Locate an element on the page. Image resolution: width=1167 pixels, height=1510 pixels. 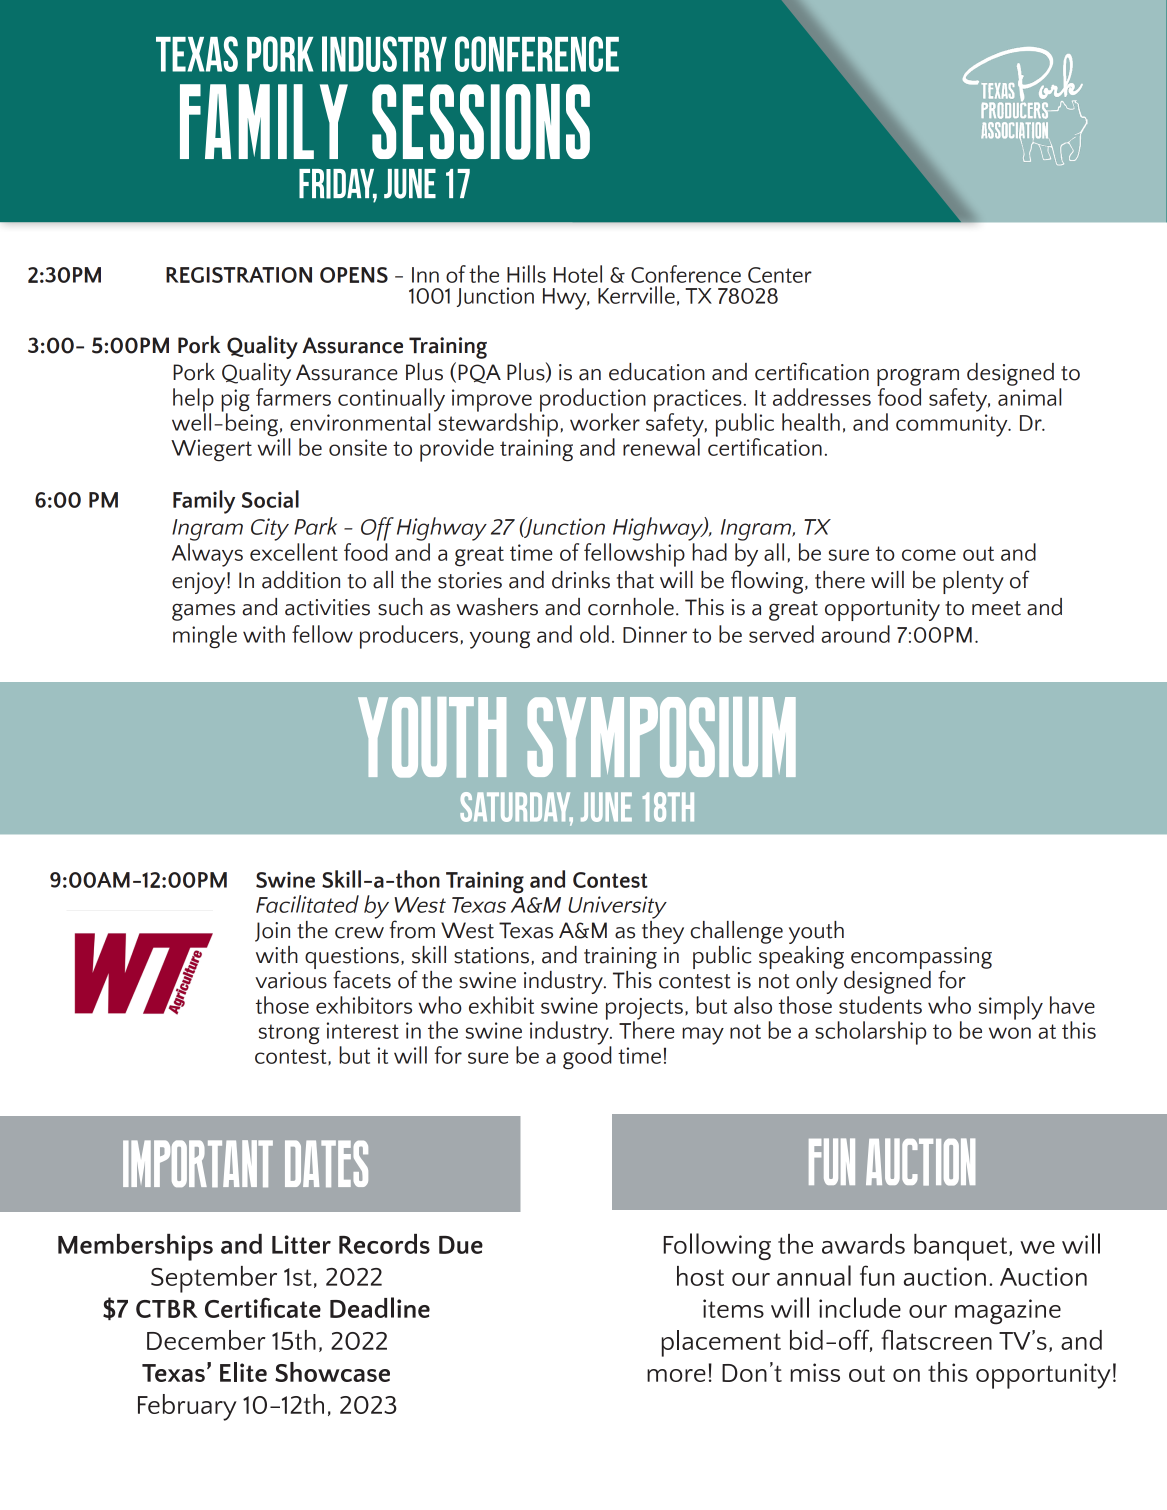
SYMPOSIUM is located at coordinates (662, 737).
